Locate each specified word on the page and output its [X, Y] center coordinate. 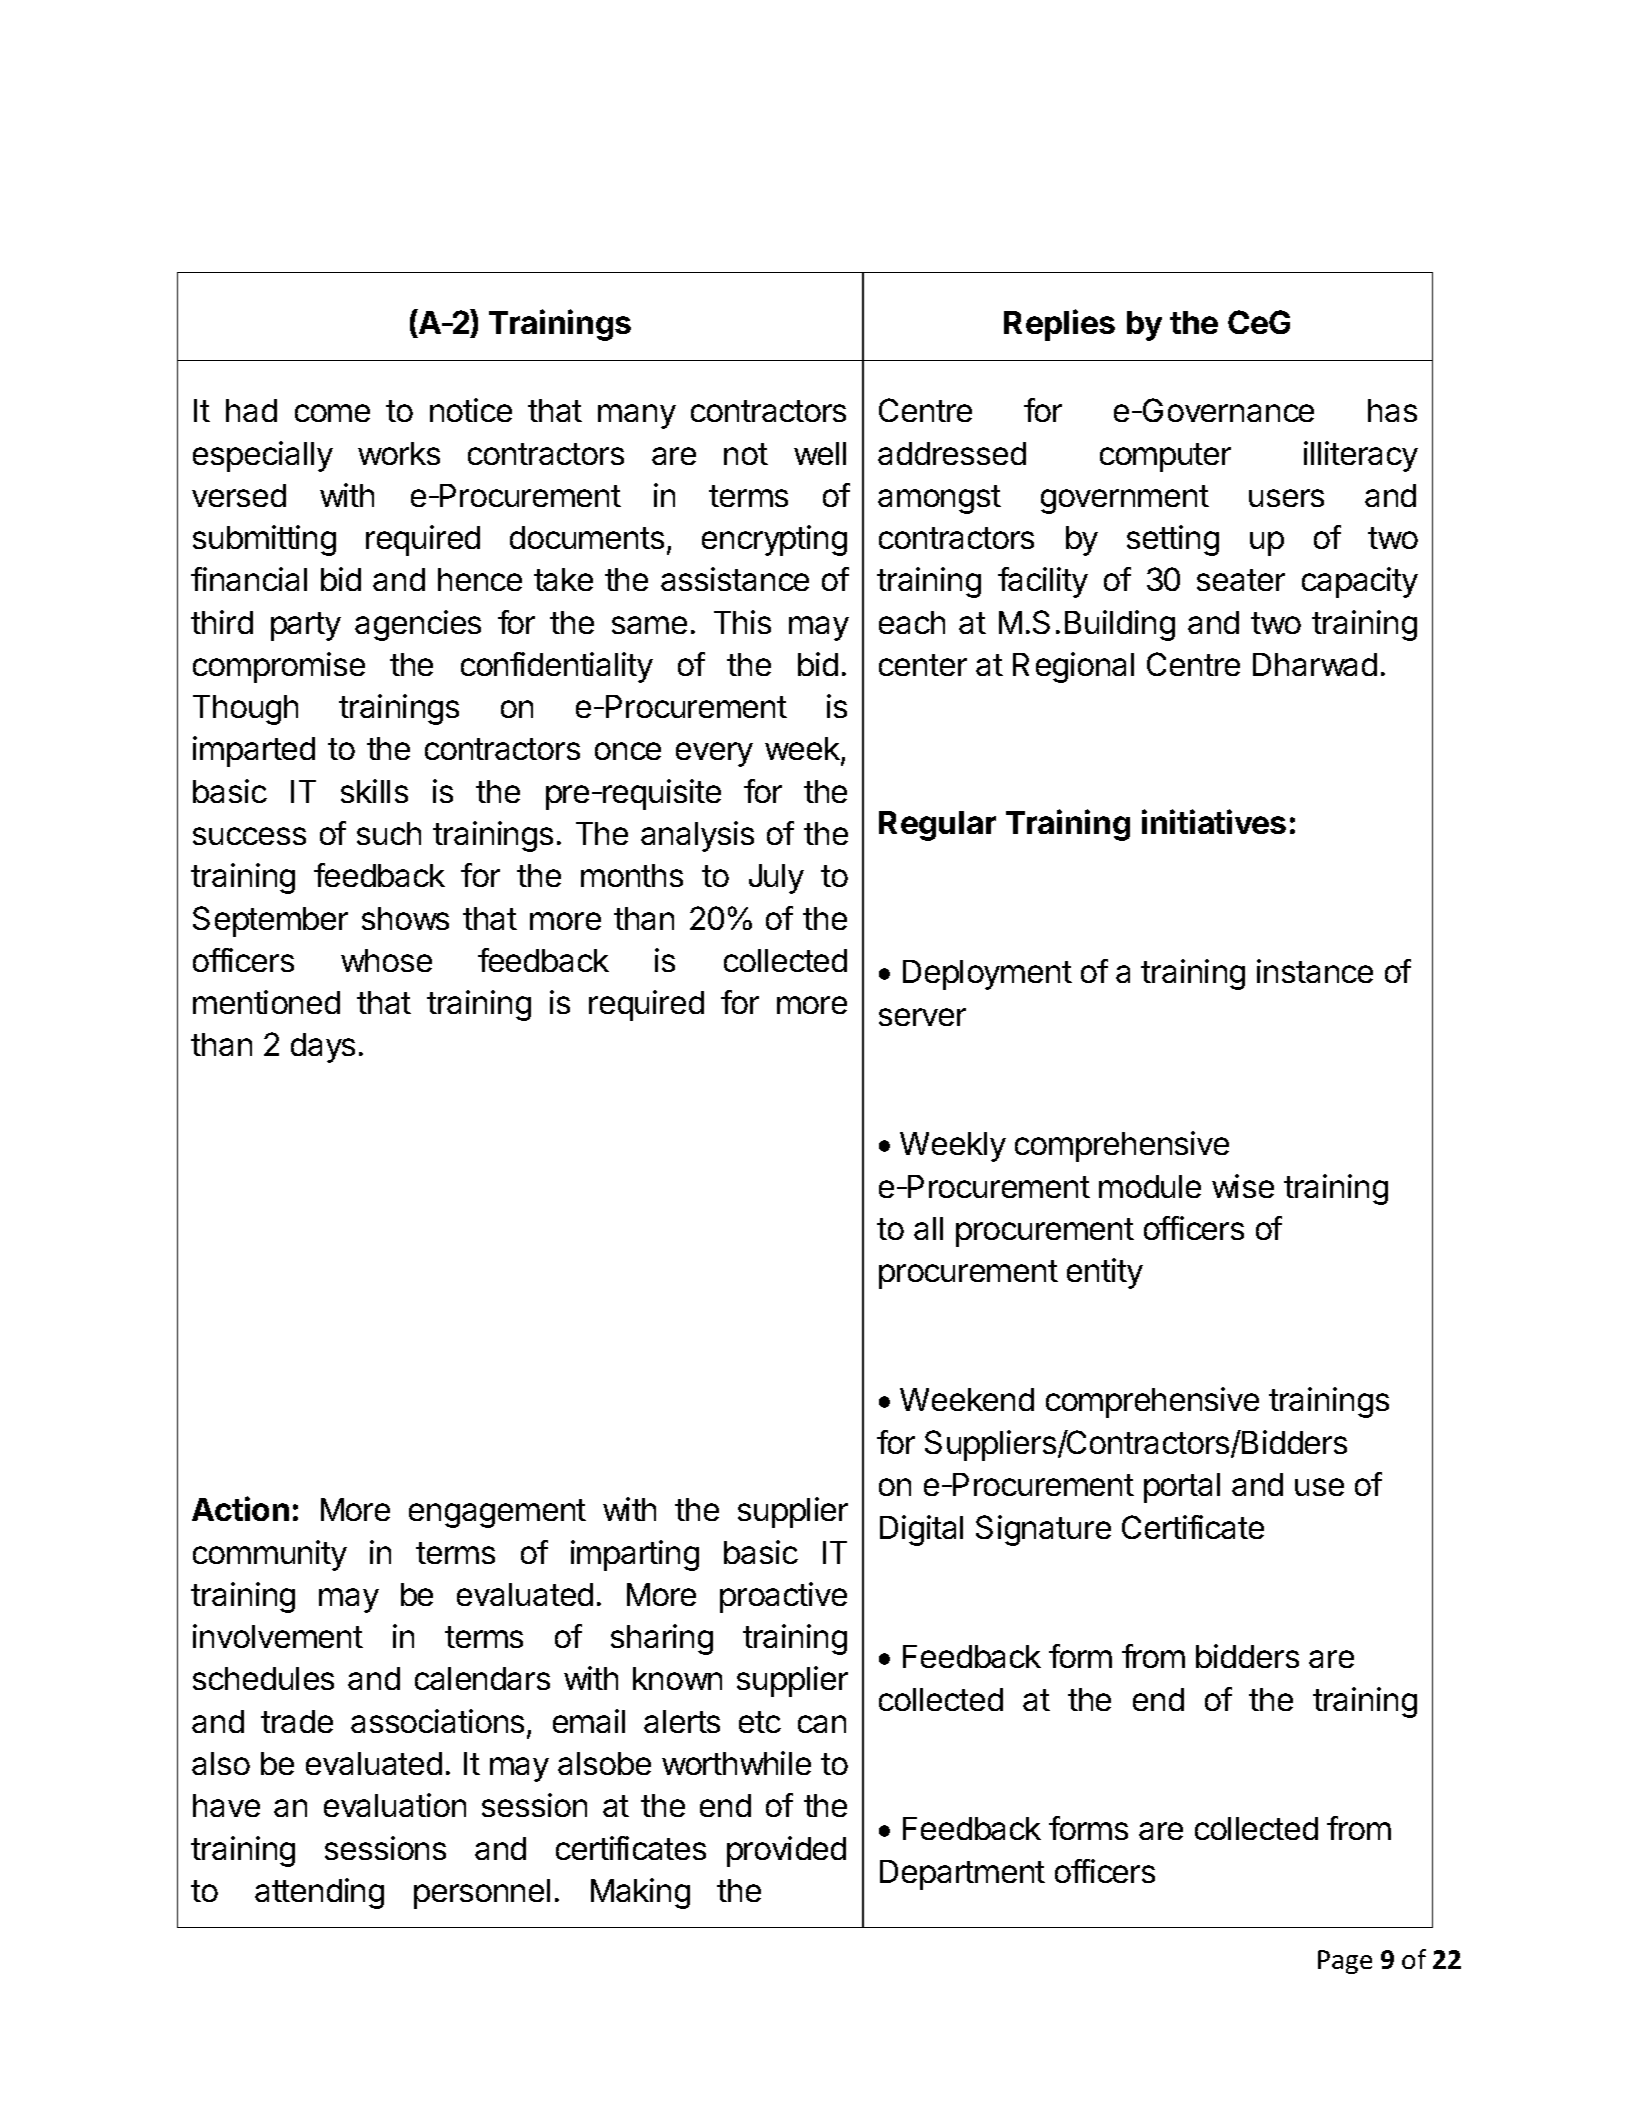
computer [1165, 457]
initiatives [1214, 821]
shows [405, 918]
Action [240, 1508]
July [776, 879]
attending [319, 1893]
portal [1182, 1488]
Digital [921, 1530]
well [820, 453]
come [332, 413]
